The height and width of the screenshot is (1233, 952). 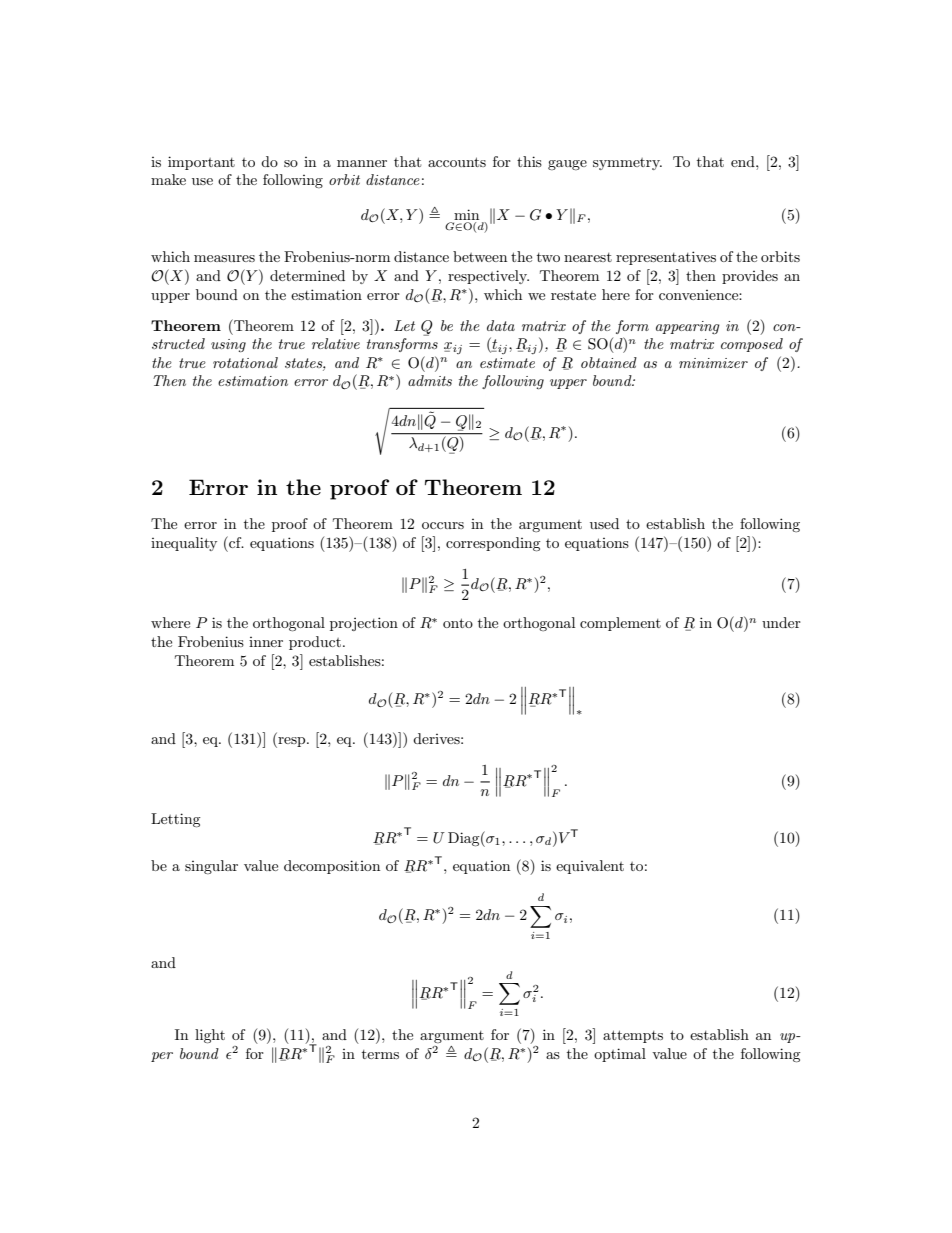 I want to click on Letting, so click(x=176, y=820).
